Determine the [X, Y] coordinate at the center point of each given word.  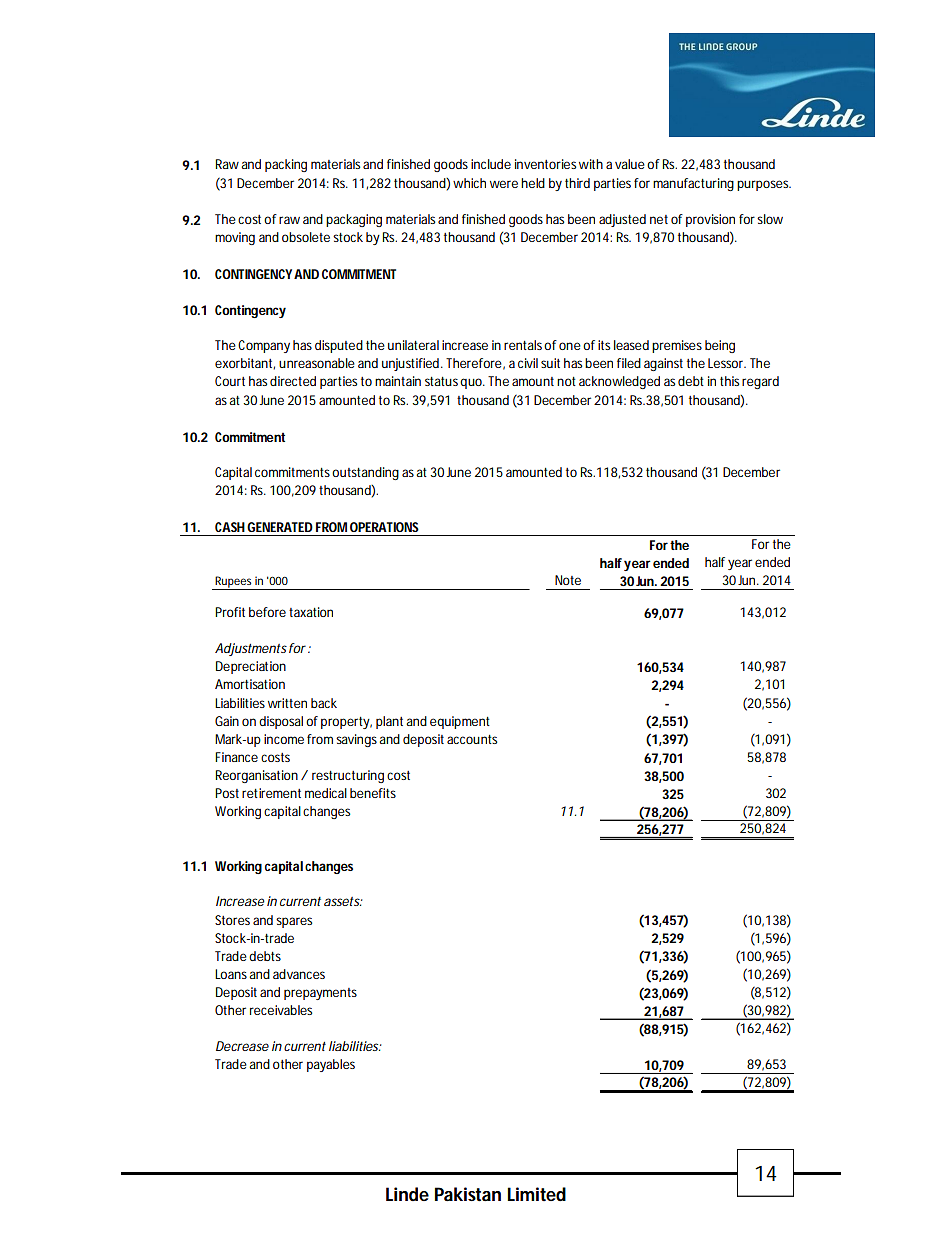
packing [286, 165]
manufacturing [693, 184]
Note [568, 580]
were [504, 184]
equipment [460, 722]
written [287, 703]
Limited [536, 1194]
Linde [407, 1194]
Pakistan [468, 1194]
